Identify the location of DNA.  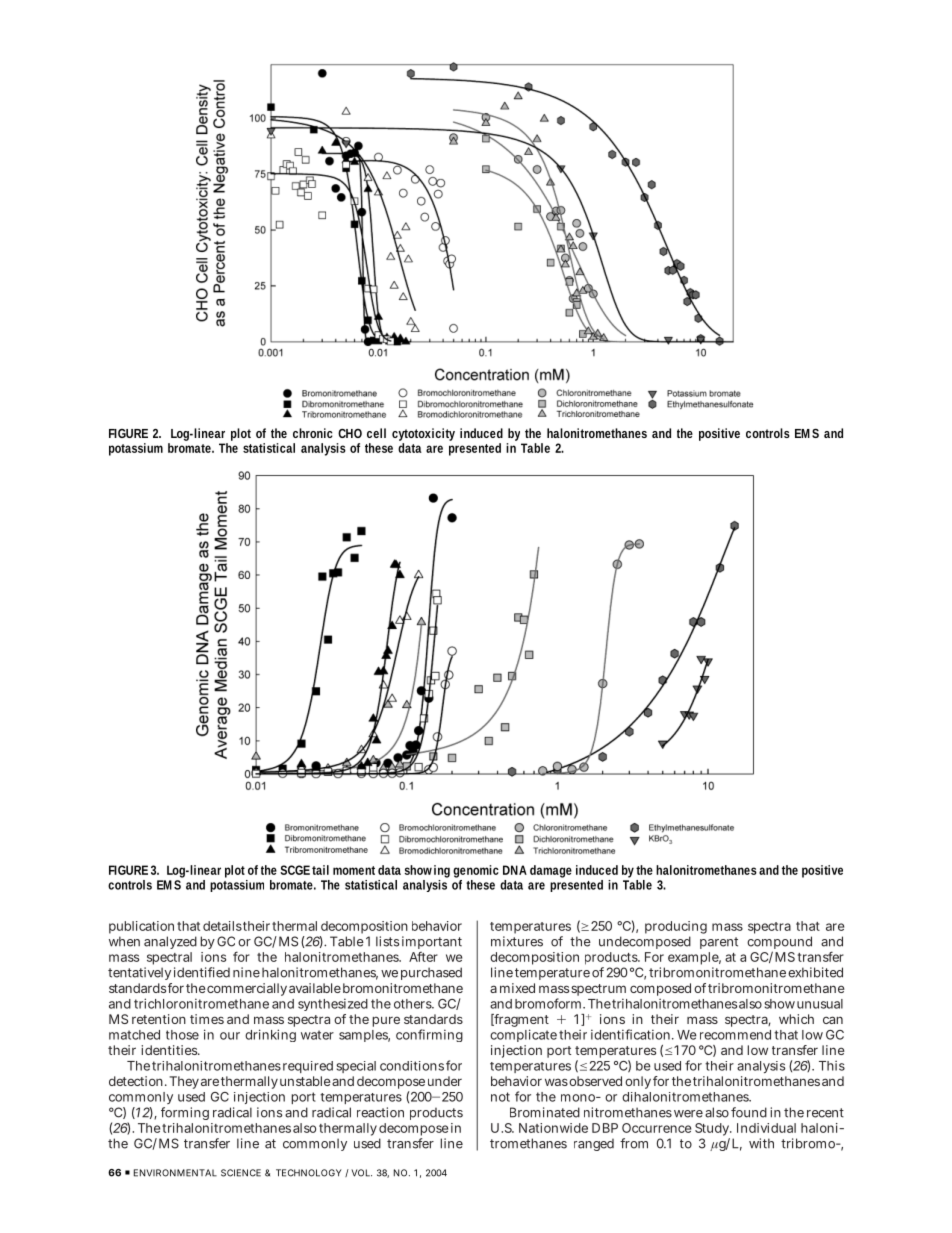
(515, 870).
